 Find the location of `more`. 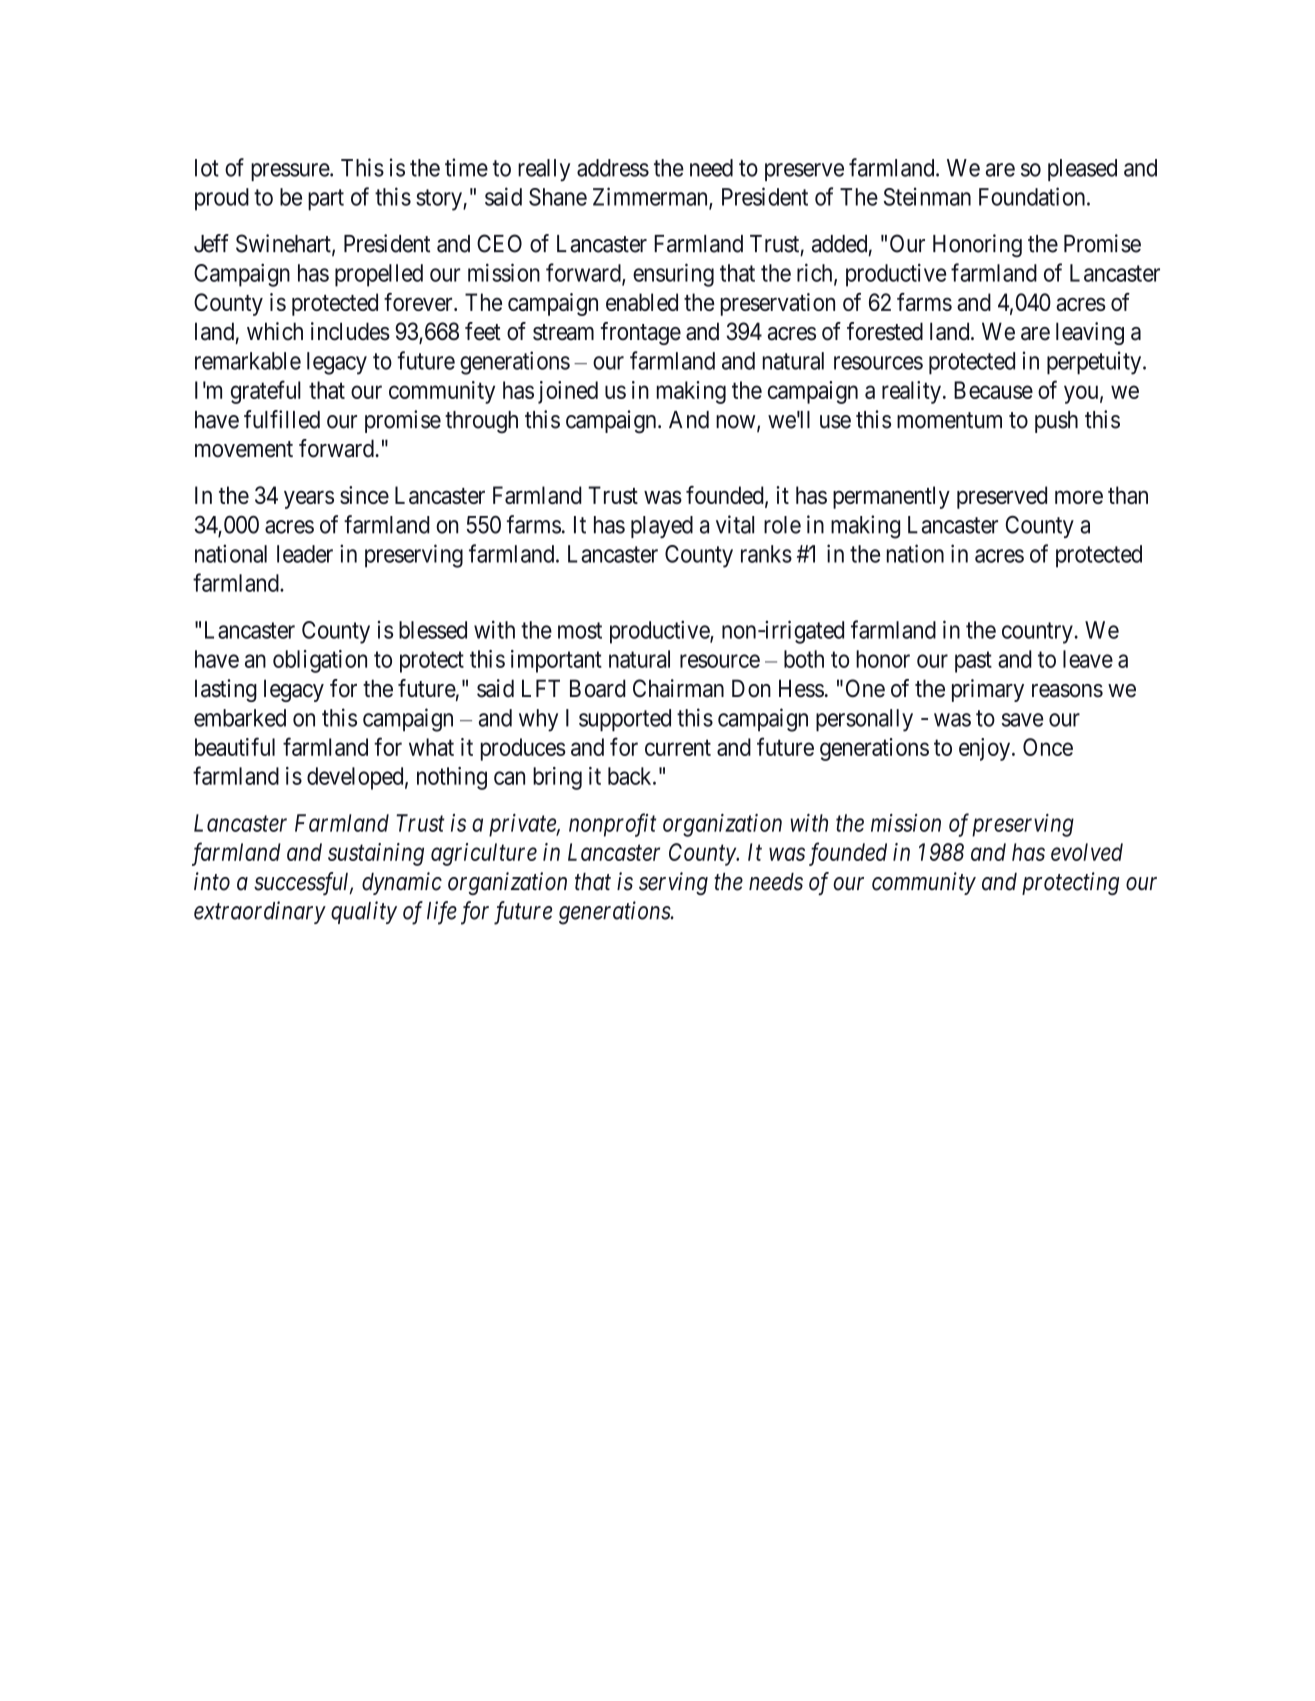

more is located at coordinates (1079, 497).
